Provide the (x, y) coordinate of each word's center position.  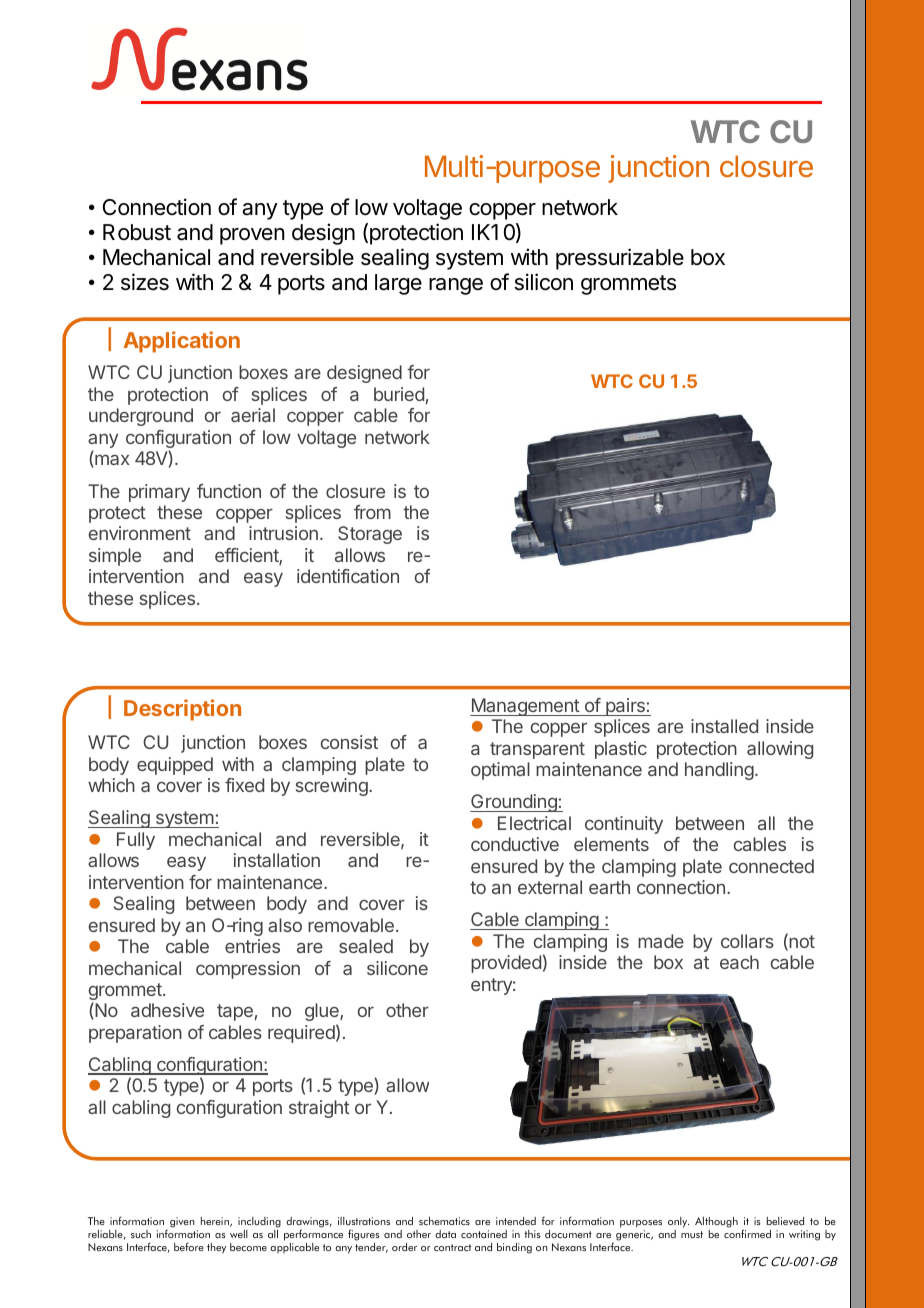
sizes (145, 282)
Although (716, 1224)
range (456, 286)
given (182, 1222)
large (398, 284)
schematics (444, 1221)
